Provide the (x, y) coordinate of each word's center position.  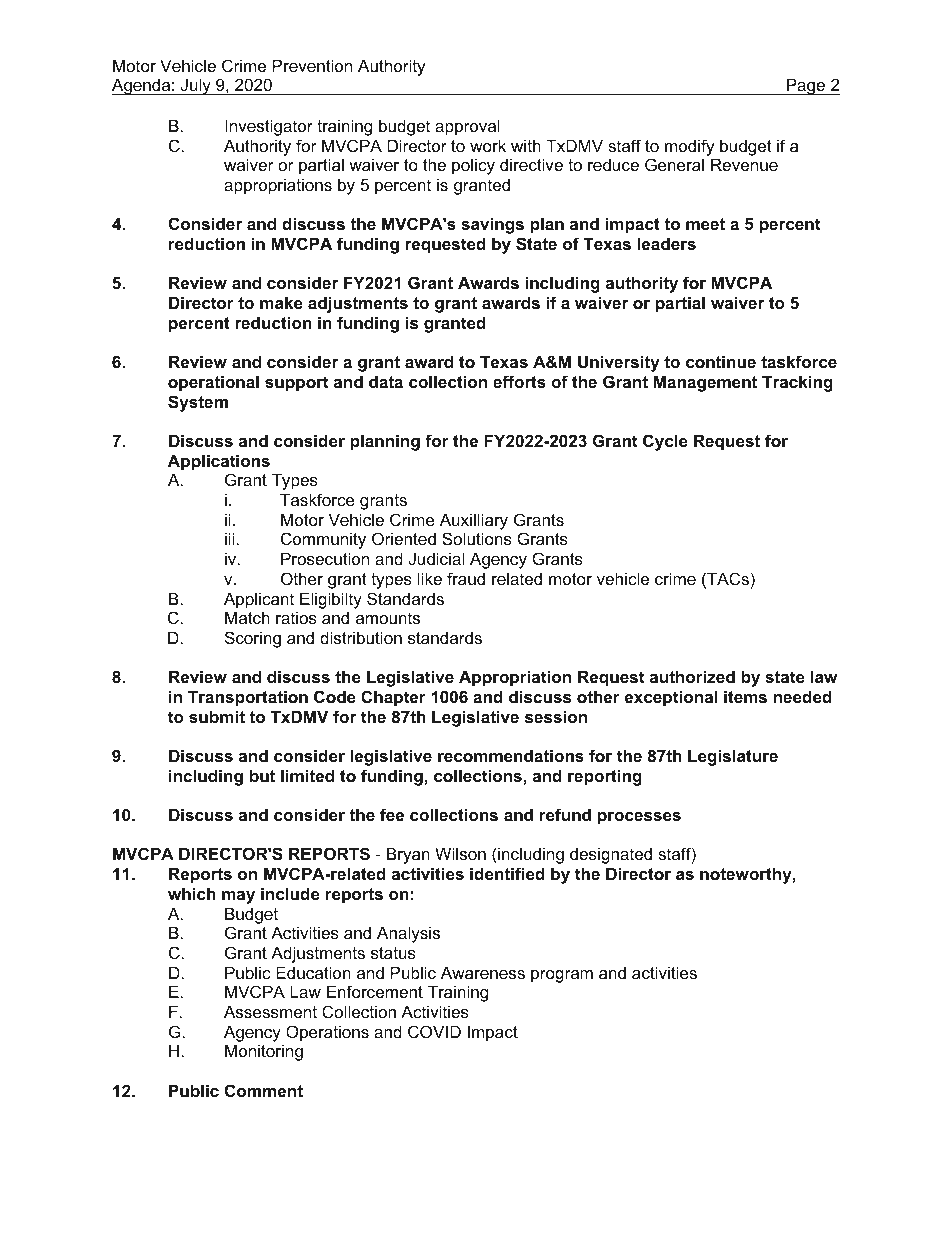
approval (467, 127)
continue (721, 361)
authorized (692, 676)
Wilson (460, 853)
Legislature (733, 757)
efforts (519, 381)
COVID (434, 1031)
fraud (466, 578)
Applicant (259, 600)
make (281, 302)
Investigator (269, 127)
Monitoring (264, 1052)
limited (307, 775)
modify (690, 147)
